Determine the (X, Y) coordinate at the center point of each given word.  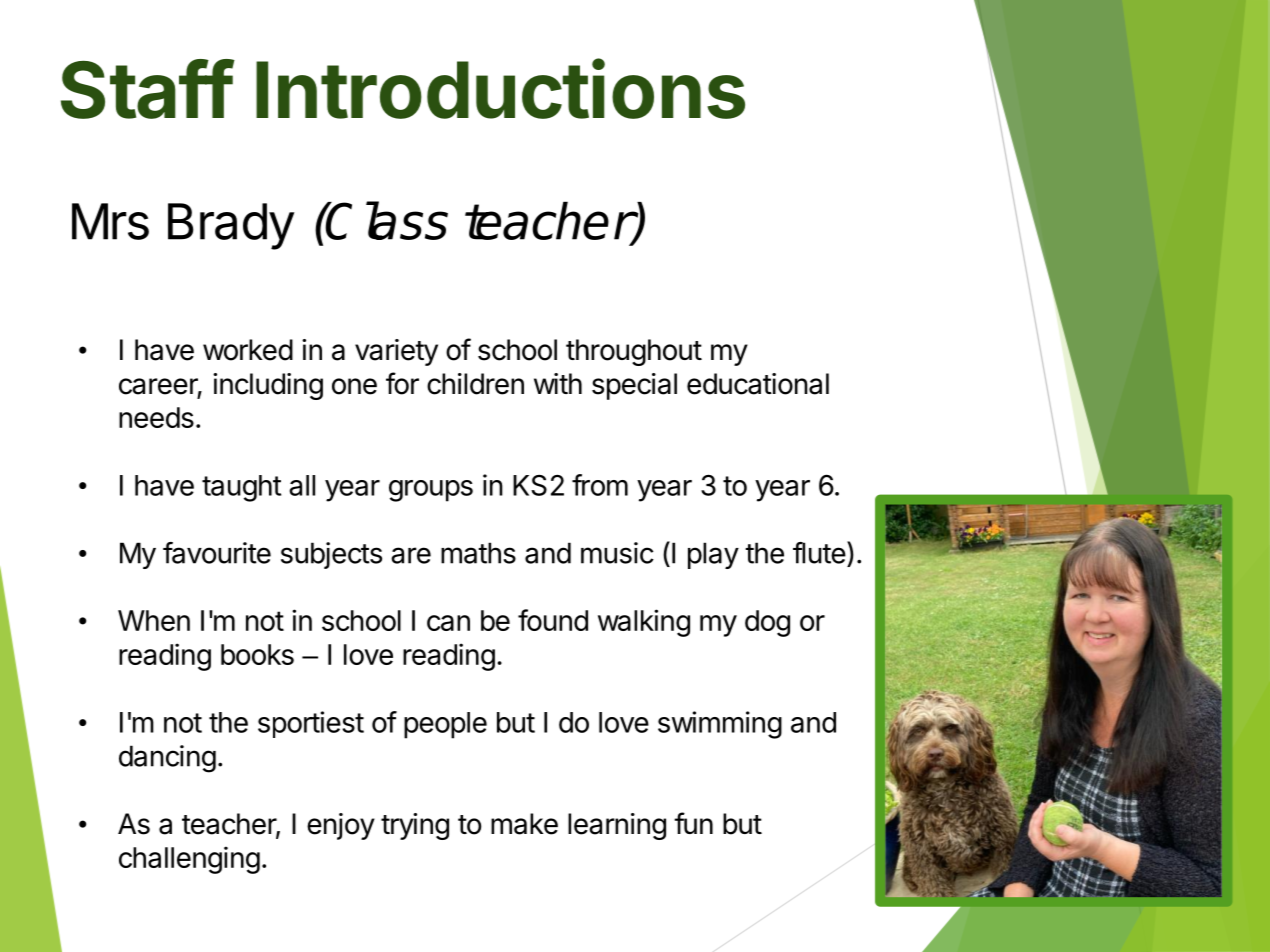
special (634, 386)
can (448, 623)
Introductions (500, 89)
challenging (189, 860)
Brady (231, 226)
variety (396, 352)
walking (644, 623)
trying (415, 826)
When (154, 620)
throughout (634, 352)
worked (248, 350)
